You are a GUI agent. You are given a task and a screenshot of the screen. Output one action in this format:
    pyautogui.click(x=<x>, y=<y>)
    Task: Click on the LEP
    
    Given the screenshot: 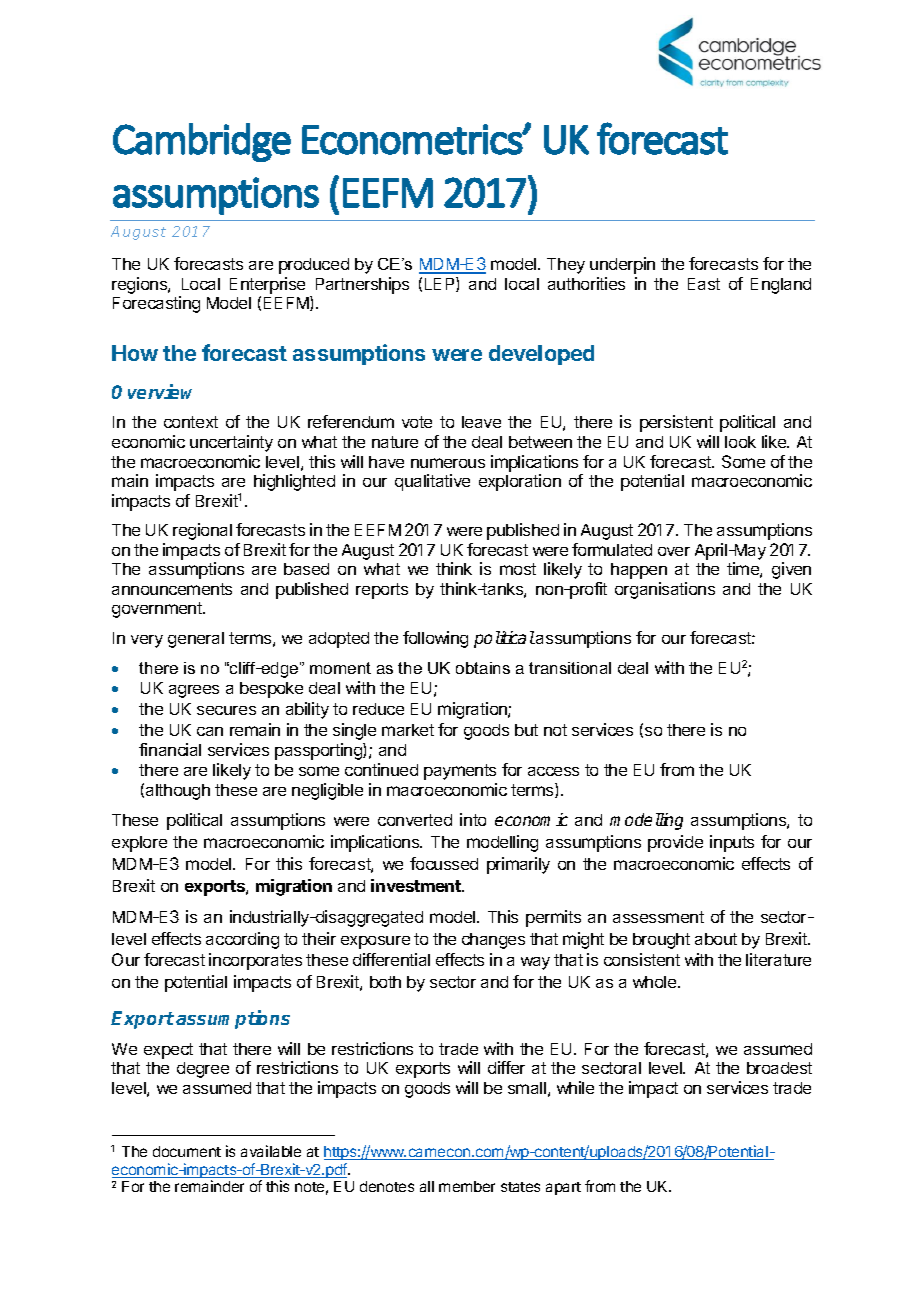 What is the action you would take?
    pyautogui.click(x=441, y=284)
